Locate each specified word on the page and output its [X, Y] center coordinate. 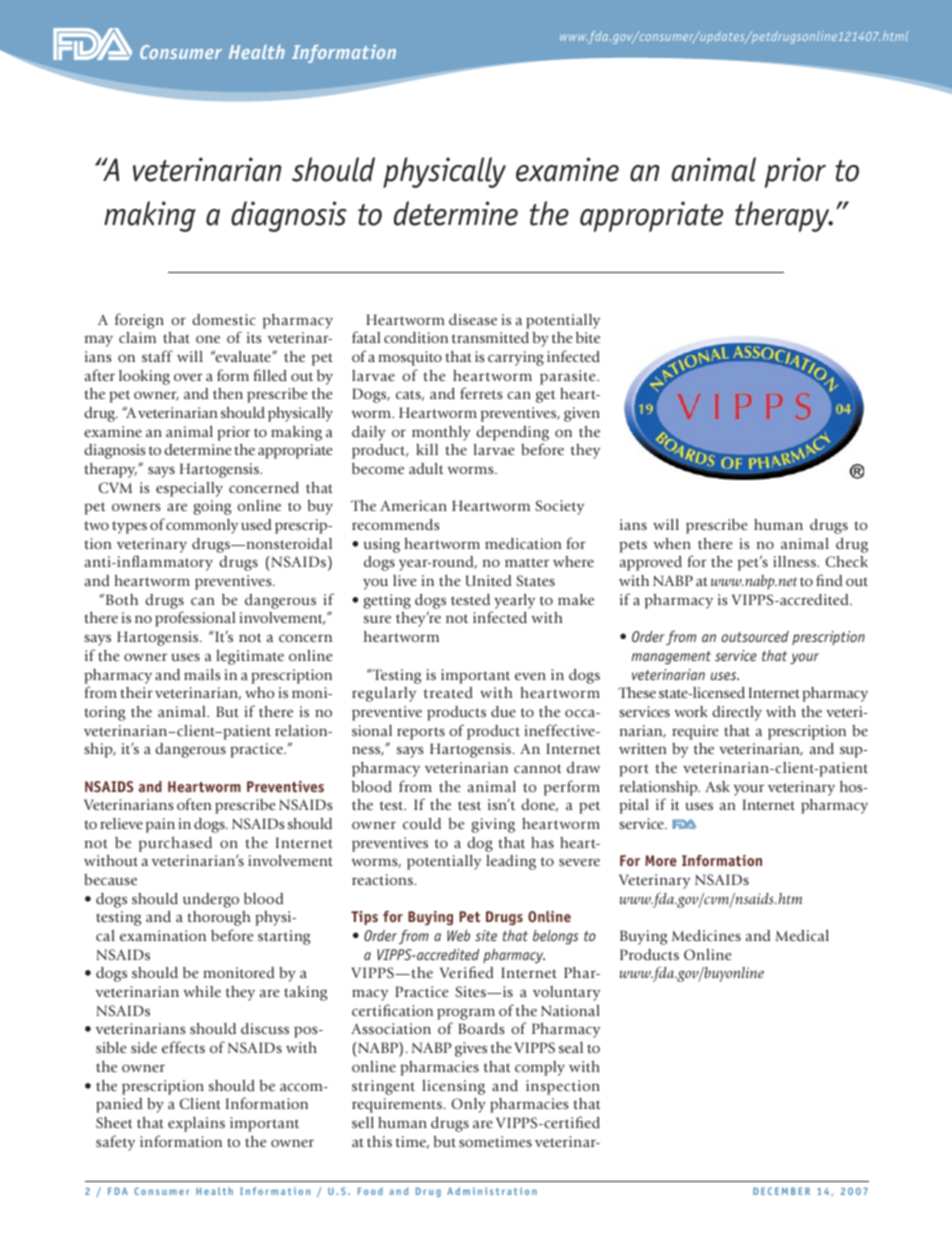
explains [196, 1124]
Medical [802, 935]
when [672, 543]
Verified [467, 972]
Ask [717, 786]
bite [588, 337]
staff [157, 356]
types [129, 527]
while [202, 991]
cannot [537, 768]
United [488, 580]
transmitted [490, 337]
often [194, 804]
